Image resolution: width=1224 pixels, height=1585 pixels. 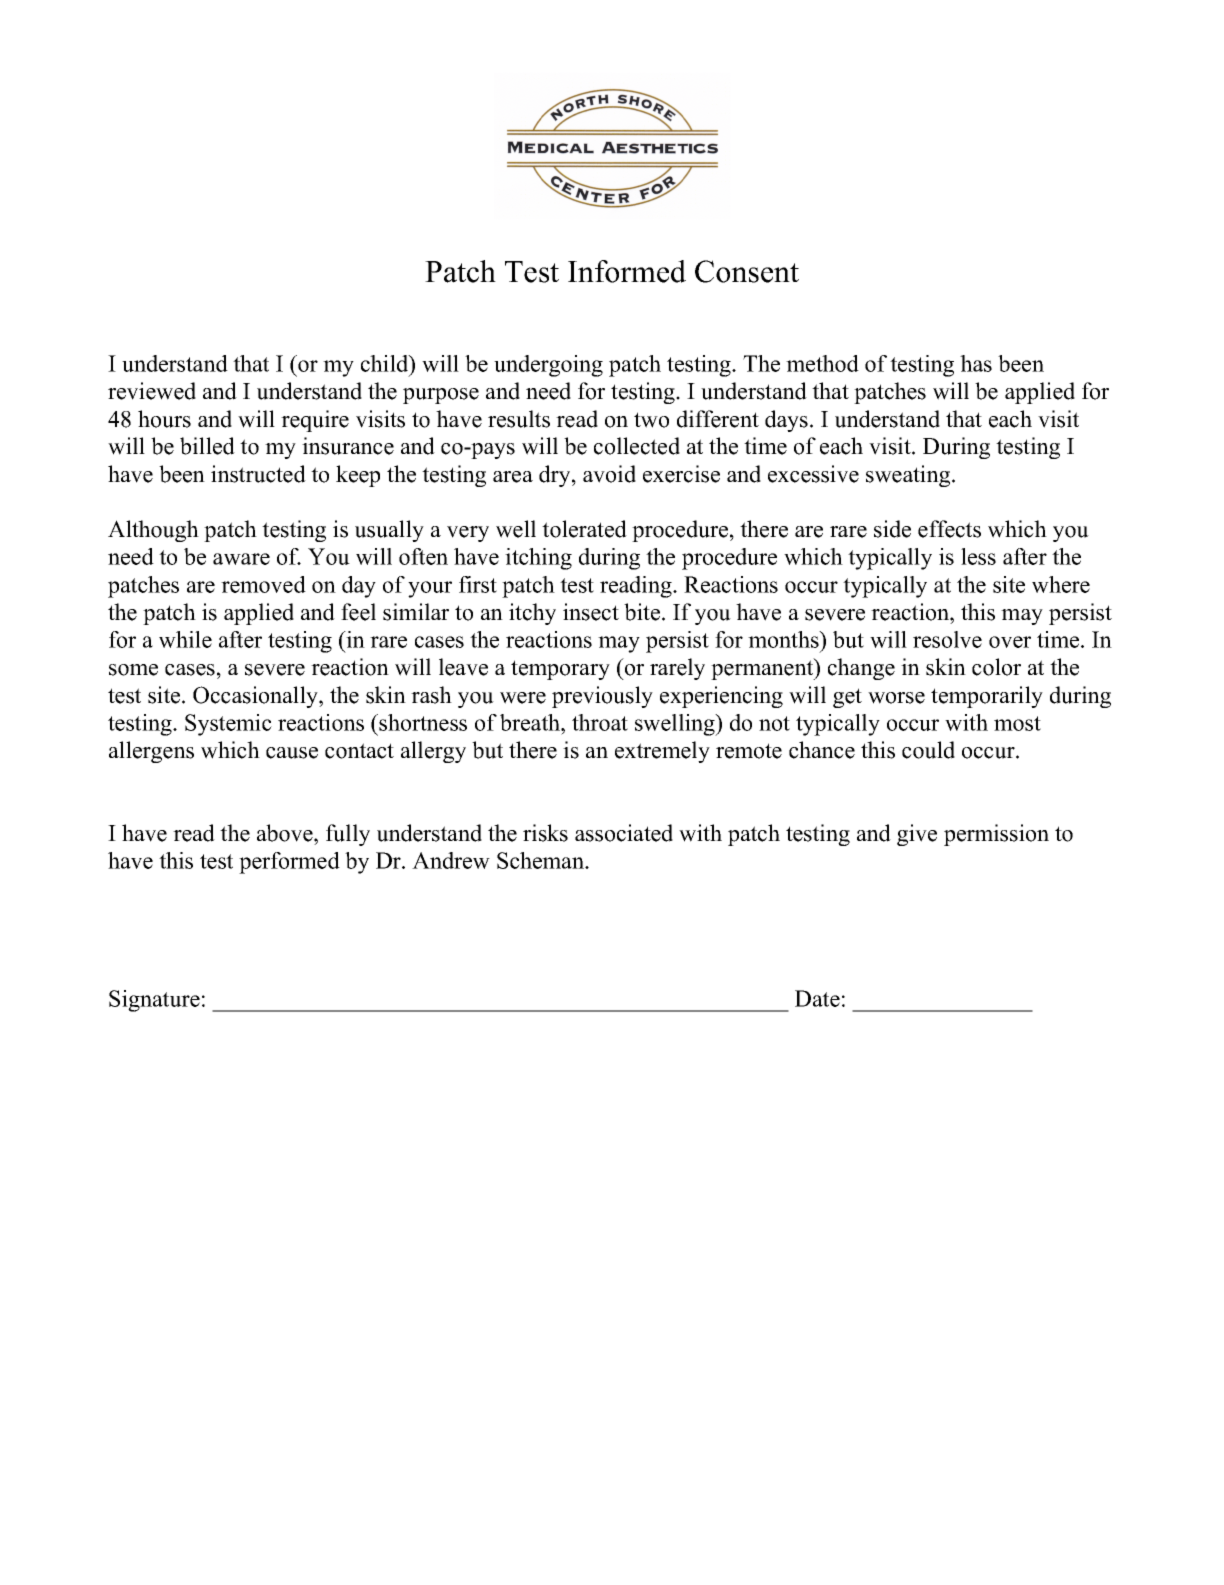 What do you see at coordinates (949, 529) in the screenshot?
I see `effects` at bounding box center [949, 529].
